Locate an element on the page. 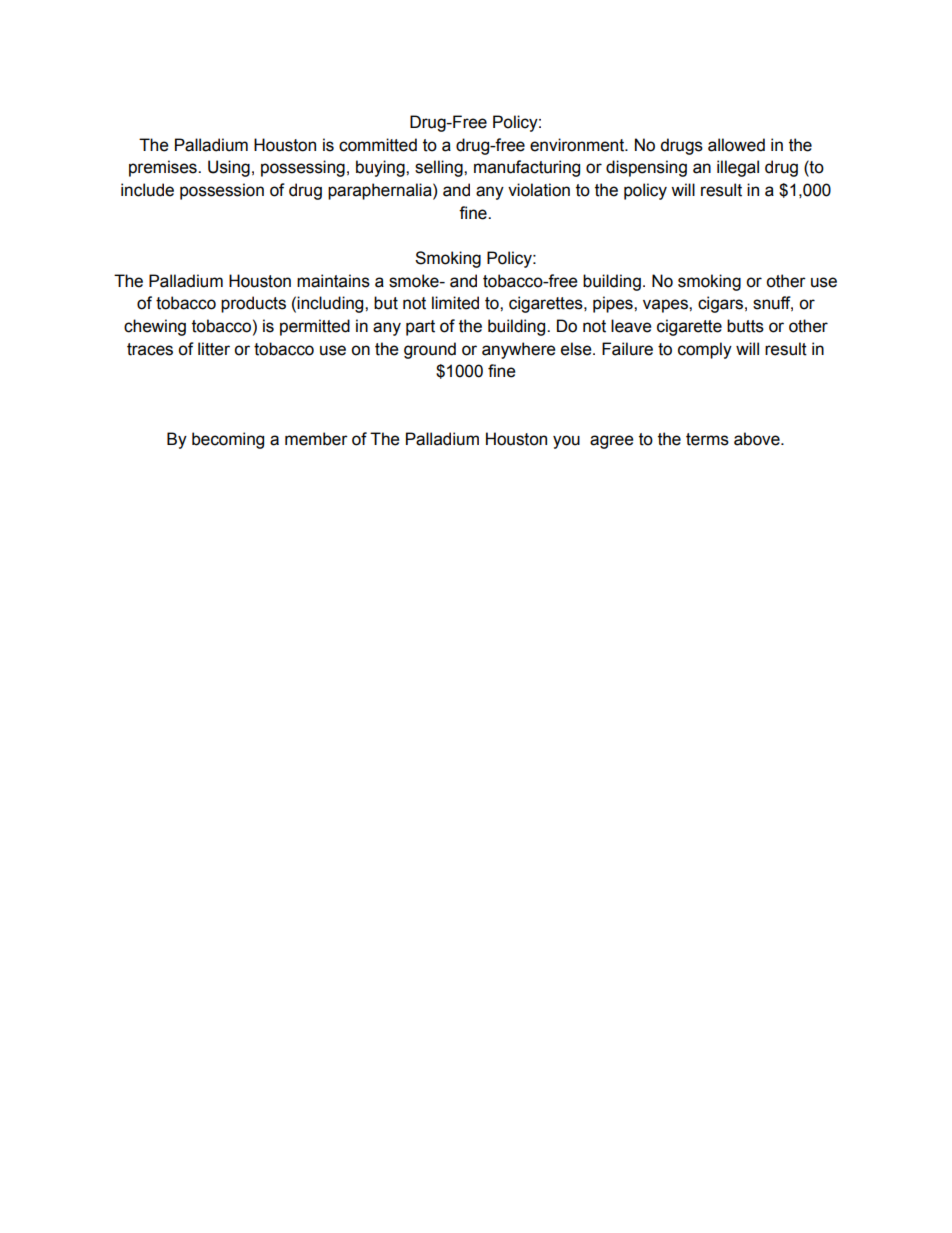 Image resolution: width=952 pixels, height=1233 pixels. Using is located at coordinates (229, 168).
